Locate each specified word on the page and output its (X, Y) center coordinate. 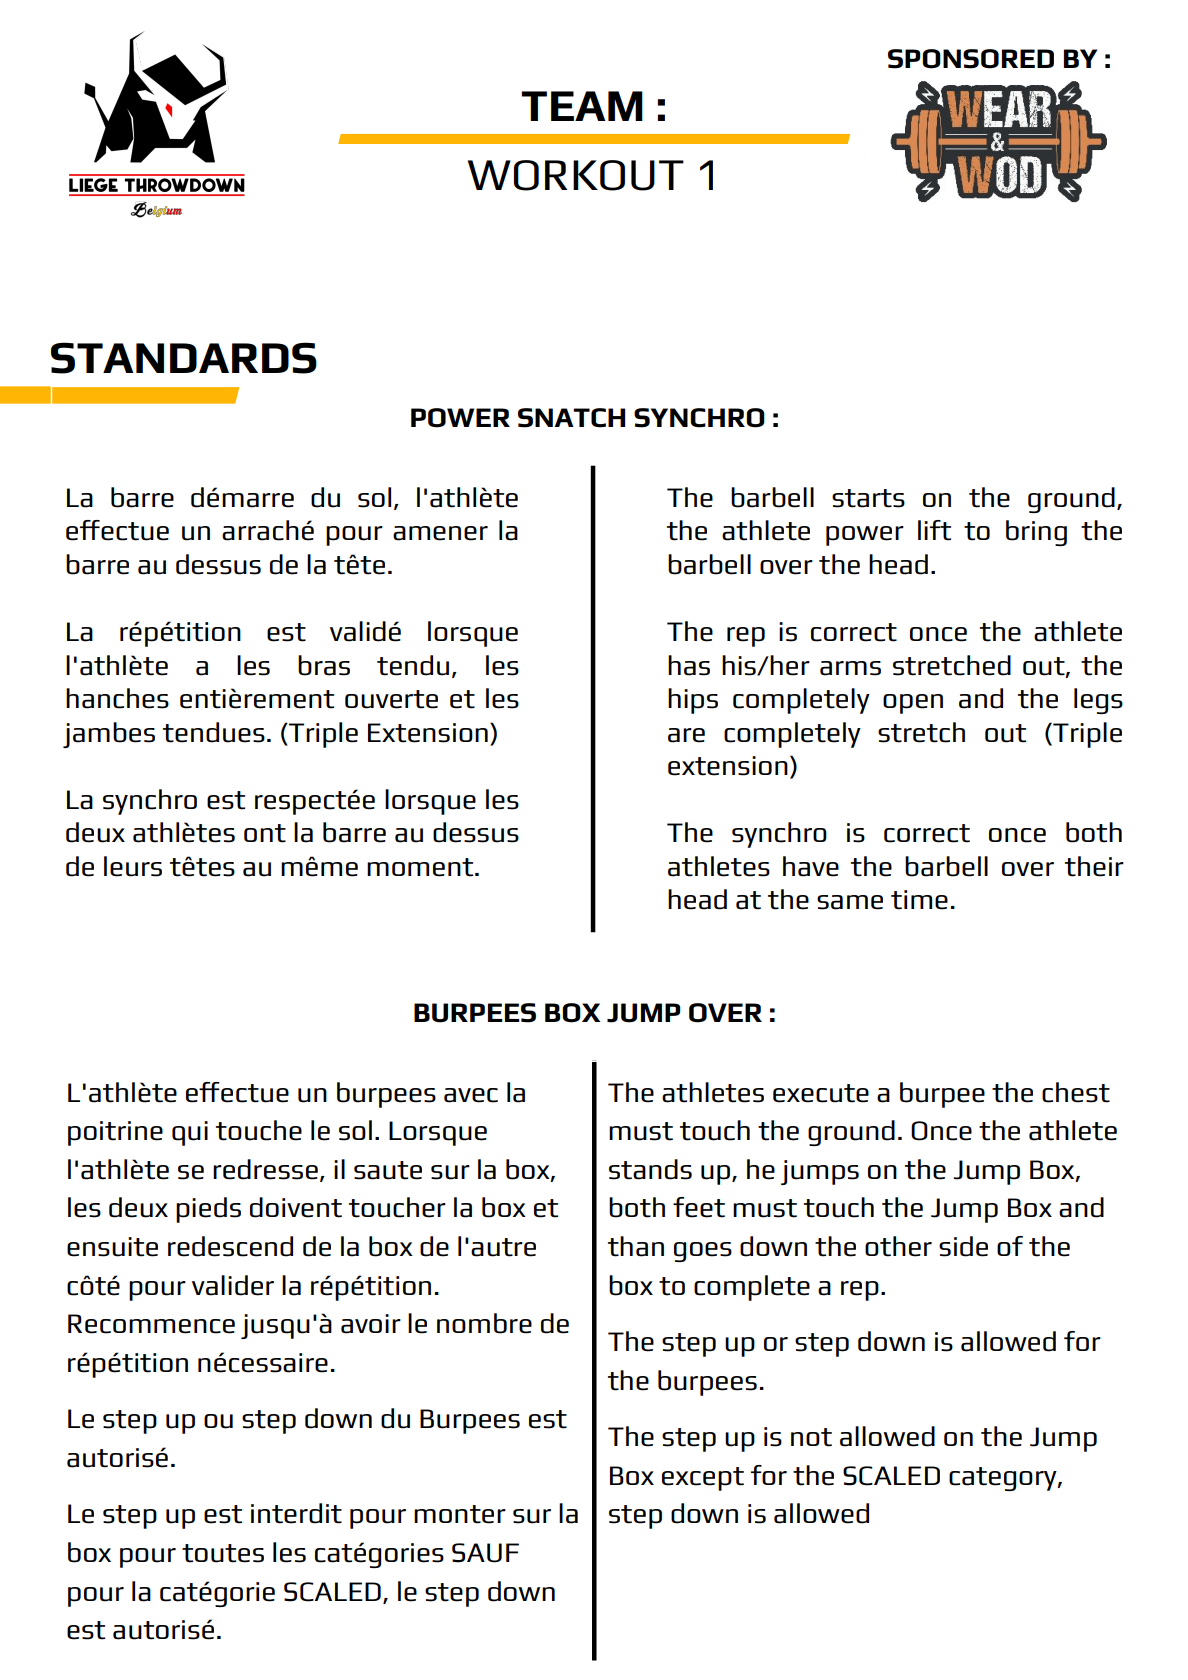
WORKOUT (576, 175)
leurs (133, 866)
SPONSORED (971, 59)
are (686, 735)
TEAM (582, 106)
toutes (223, 1553)
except (703, 1479)
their (1094, 866)
